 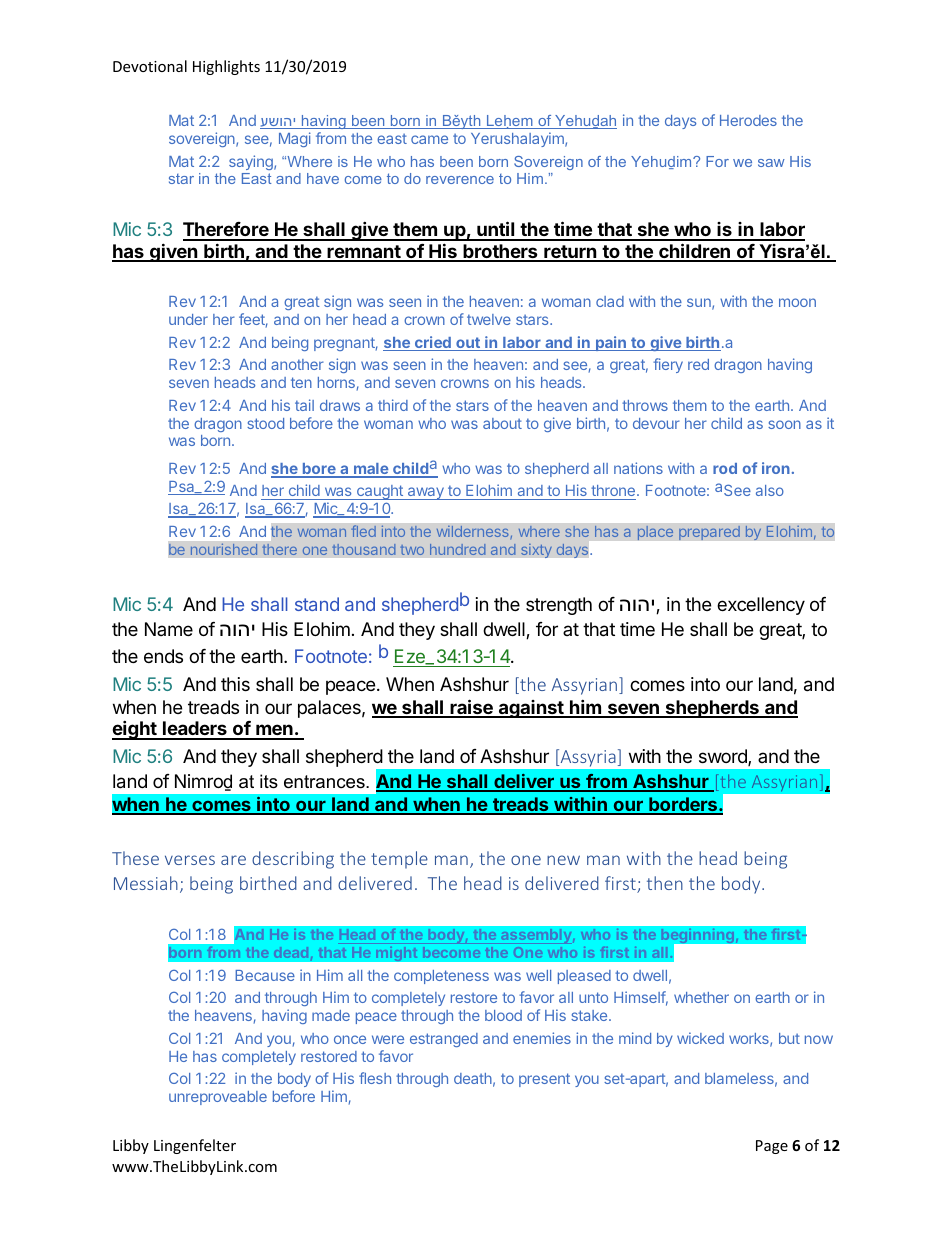 What do you see at coordinates (668, 365) in the screenshot?
I see `fiery` at bounding box center [668, 365].
